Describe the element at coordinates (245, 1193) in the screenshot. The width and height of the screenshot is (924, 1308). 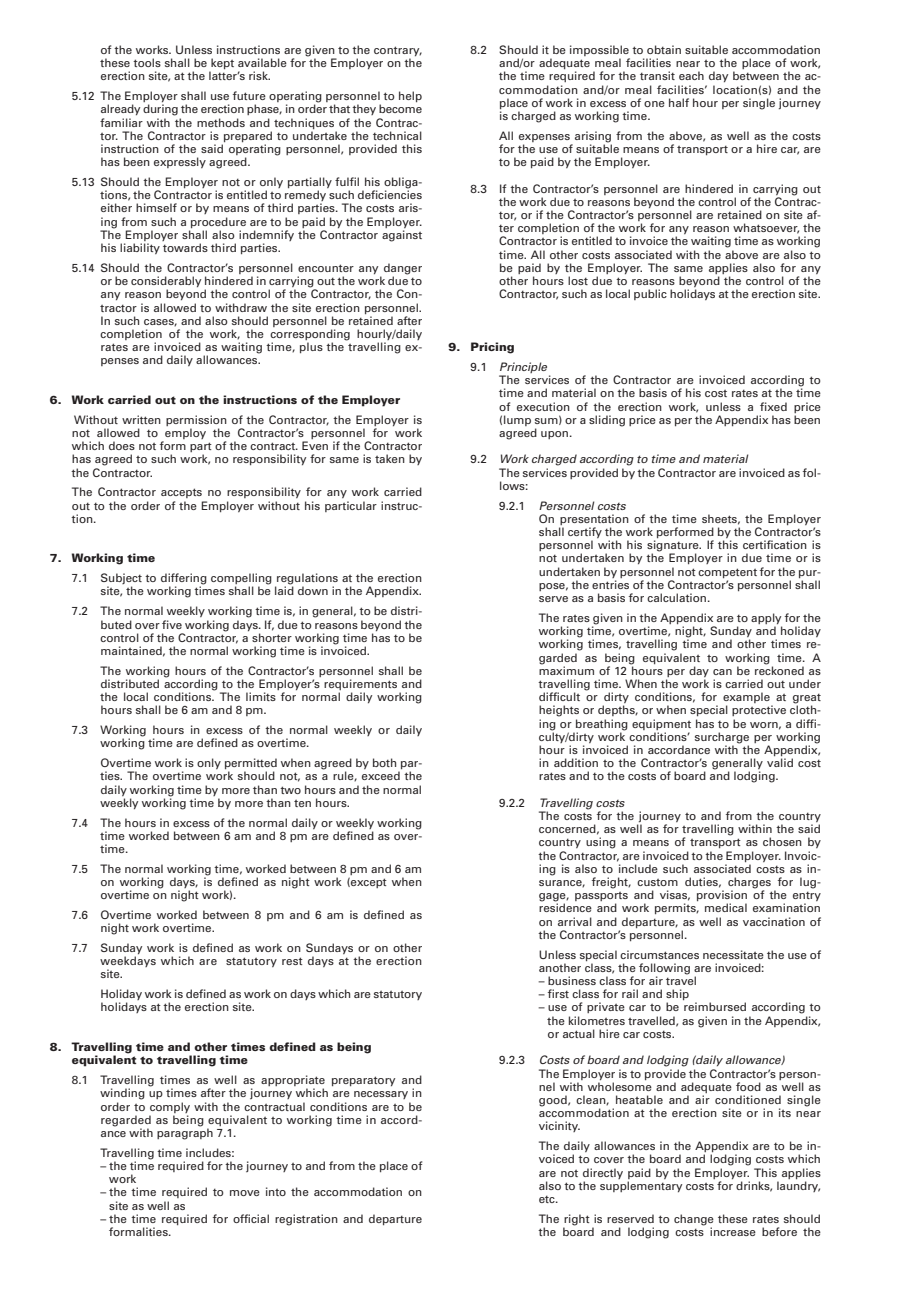
I see `move` at that location.
